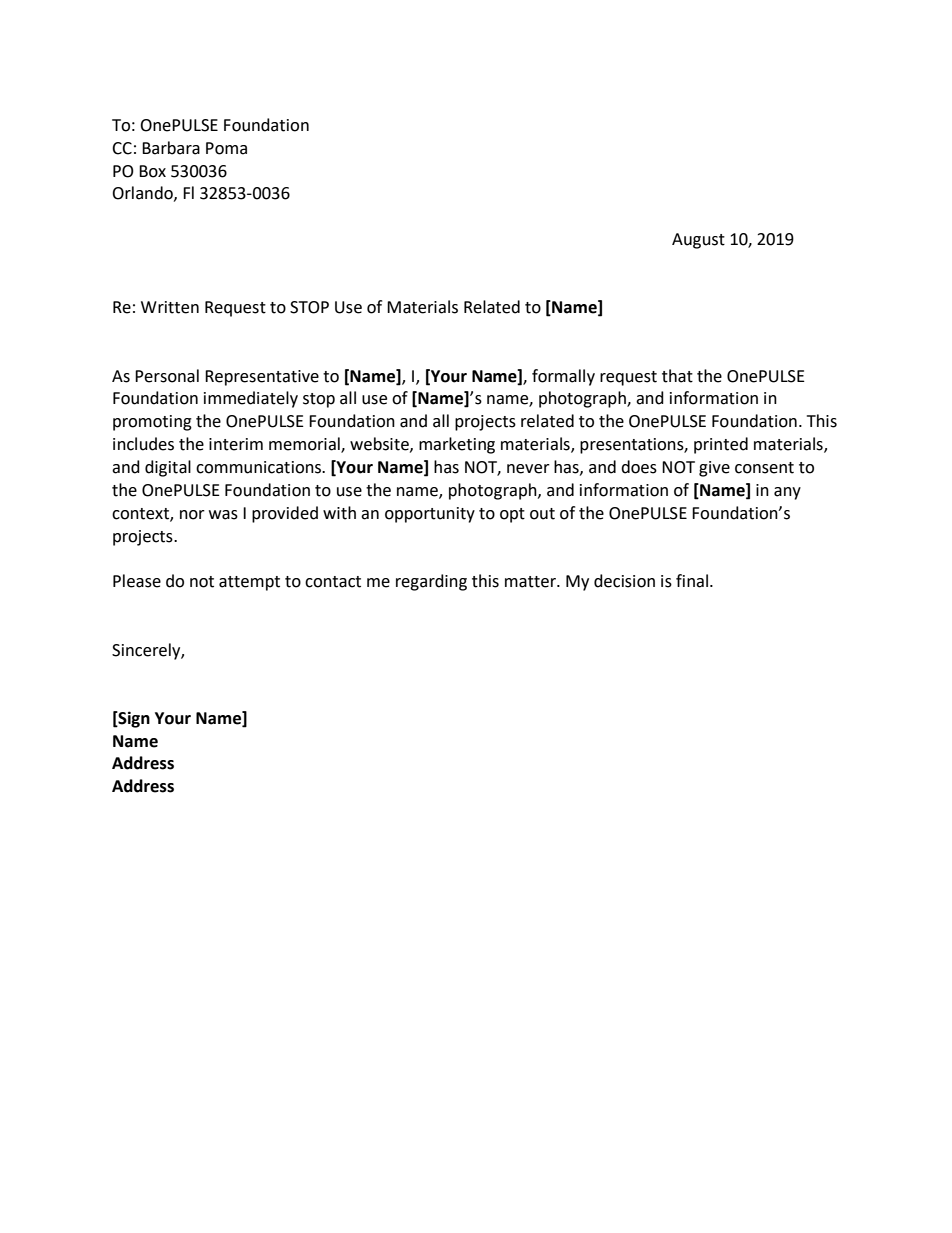  What do you see at coordinates (677, 376) in the screenshot?
I see `that` at bounding box center [677, 376].
